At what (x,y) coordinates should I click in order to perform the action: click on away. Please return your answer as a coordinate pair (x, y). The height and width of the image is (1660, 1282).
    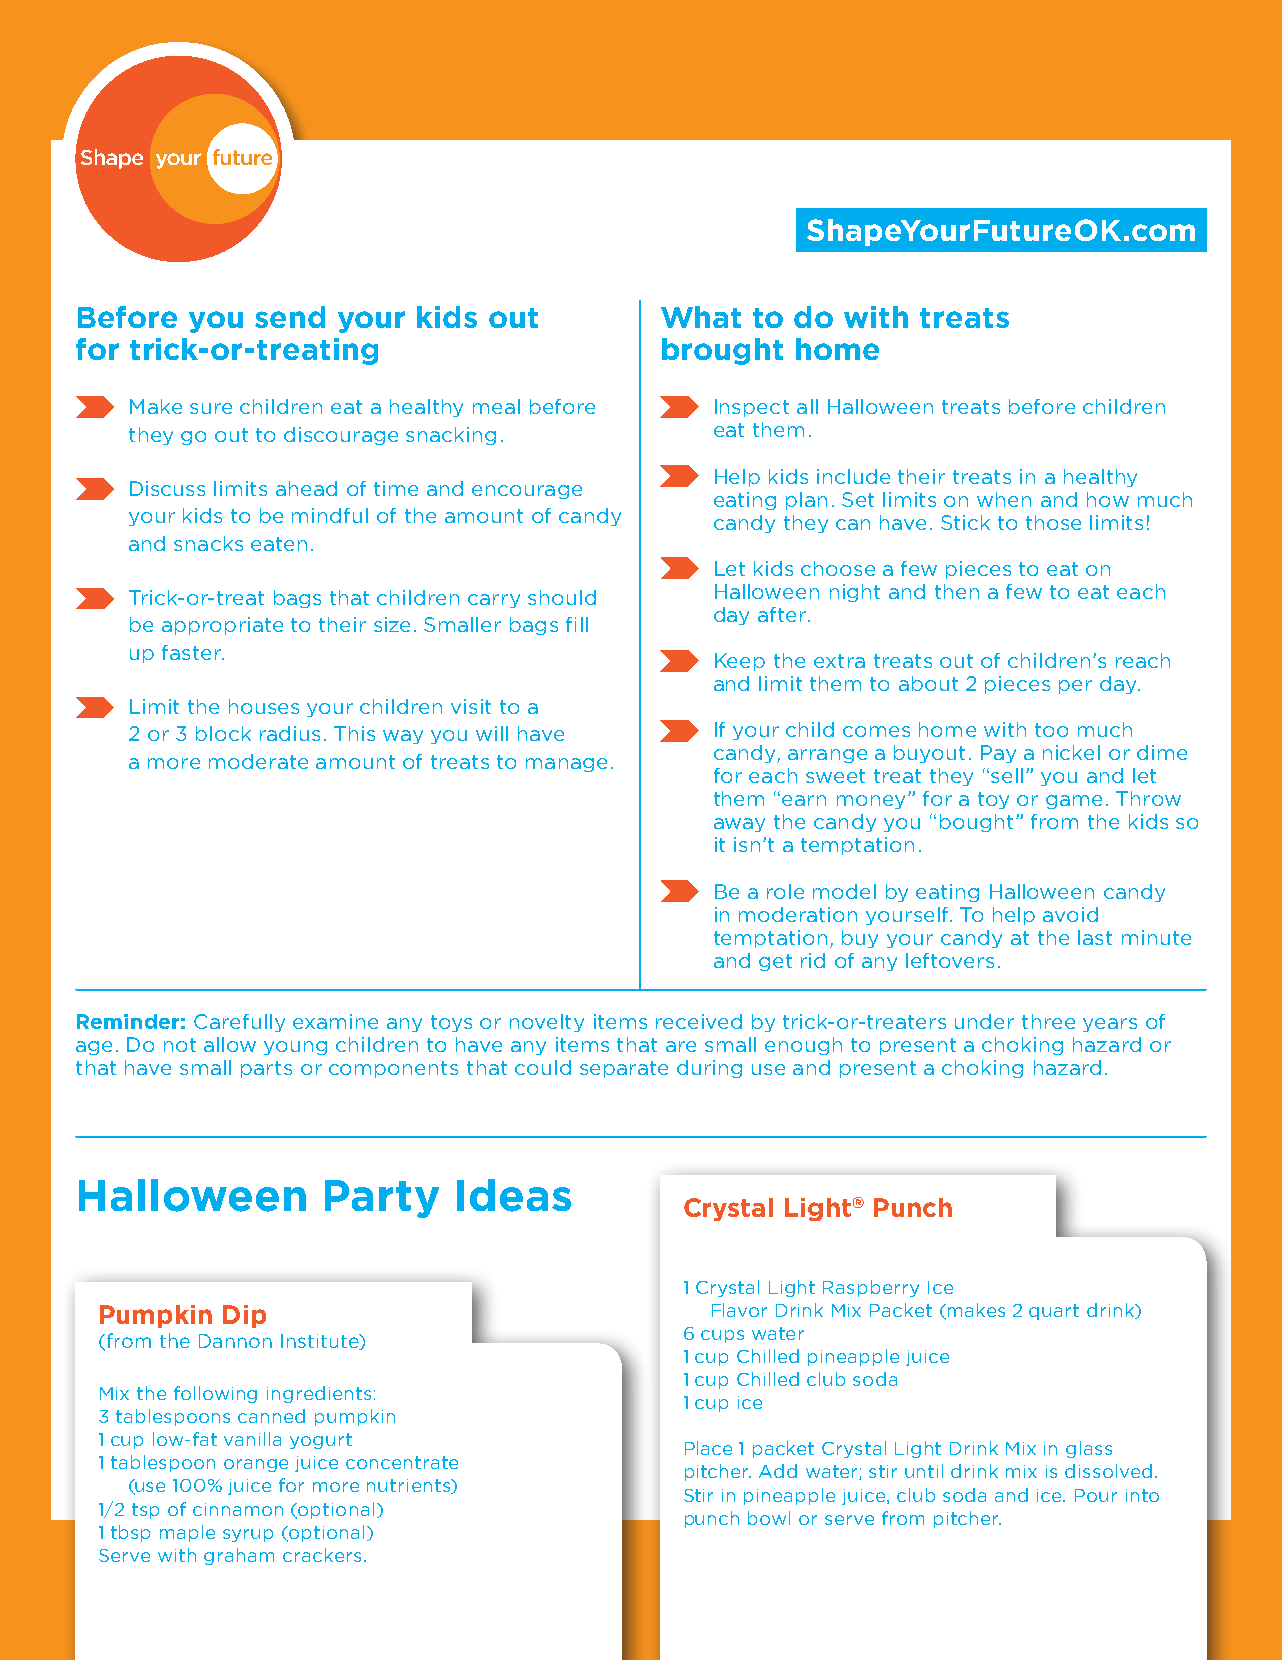
    Looking at the image, I should click on (739, 825).
